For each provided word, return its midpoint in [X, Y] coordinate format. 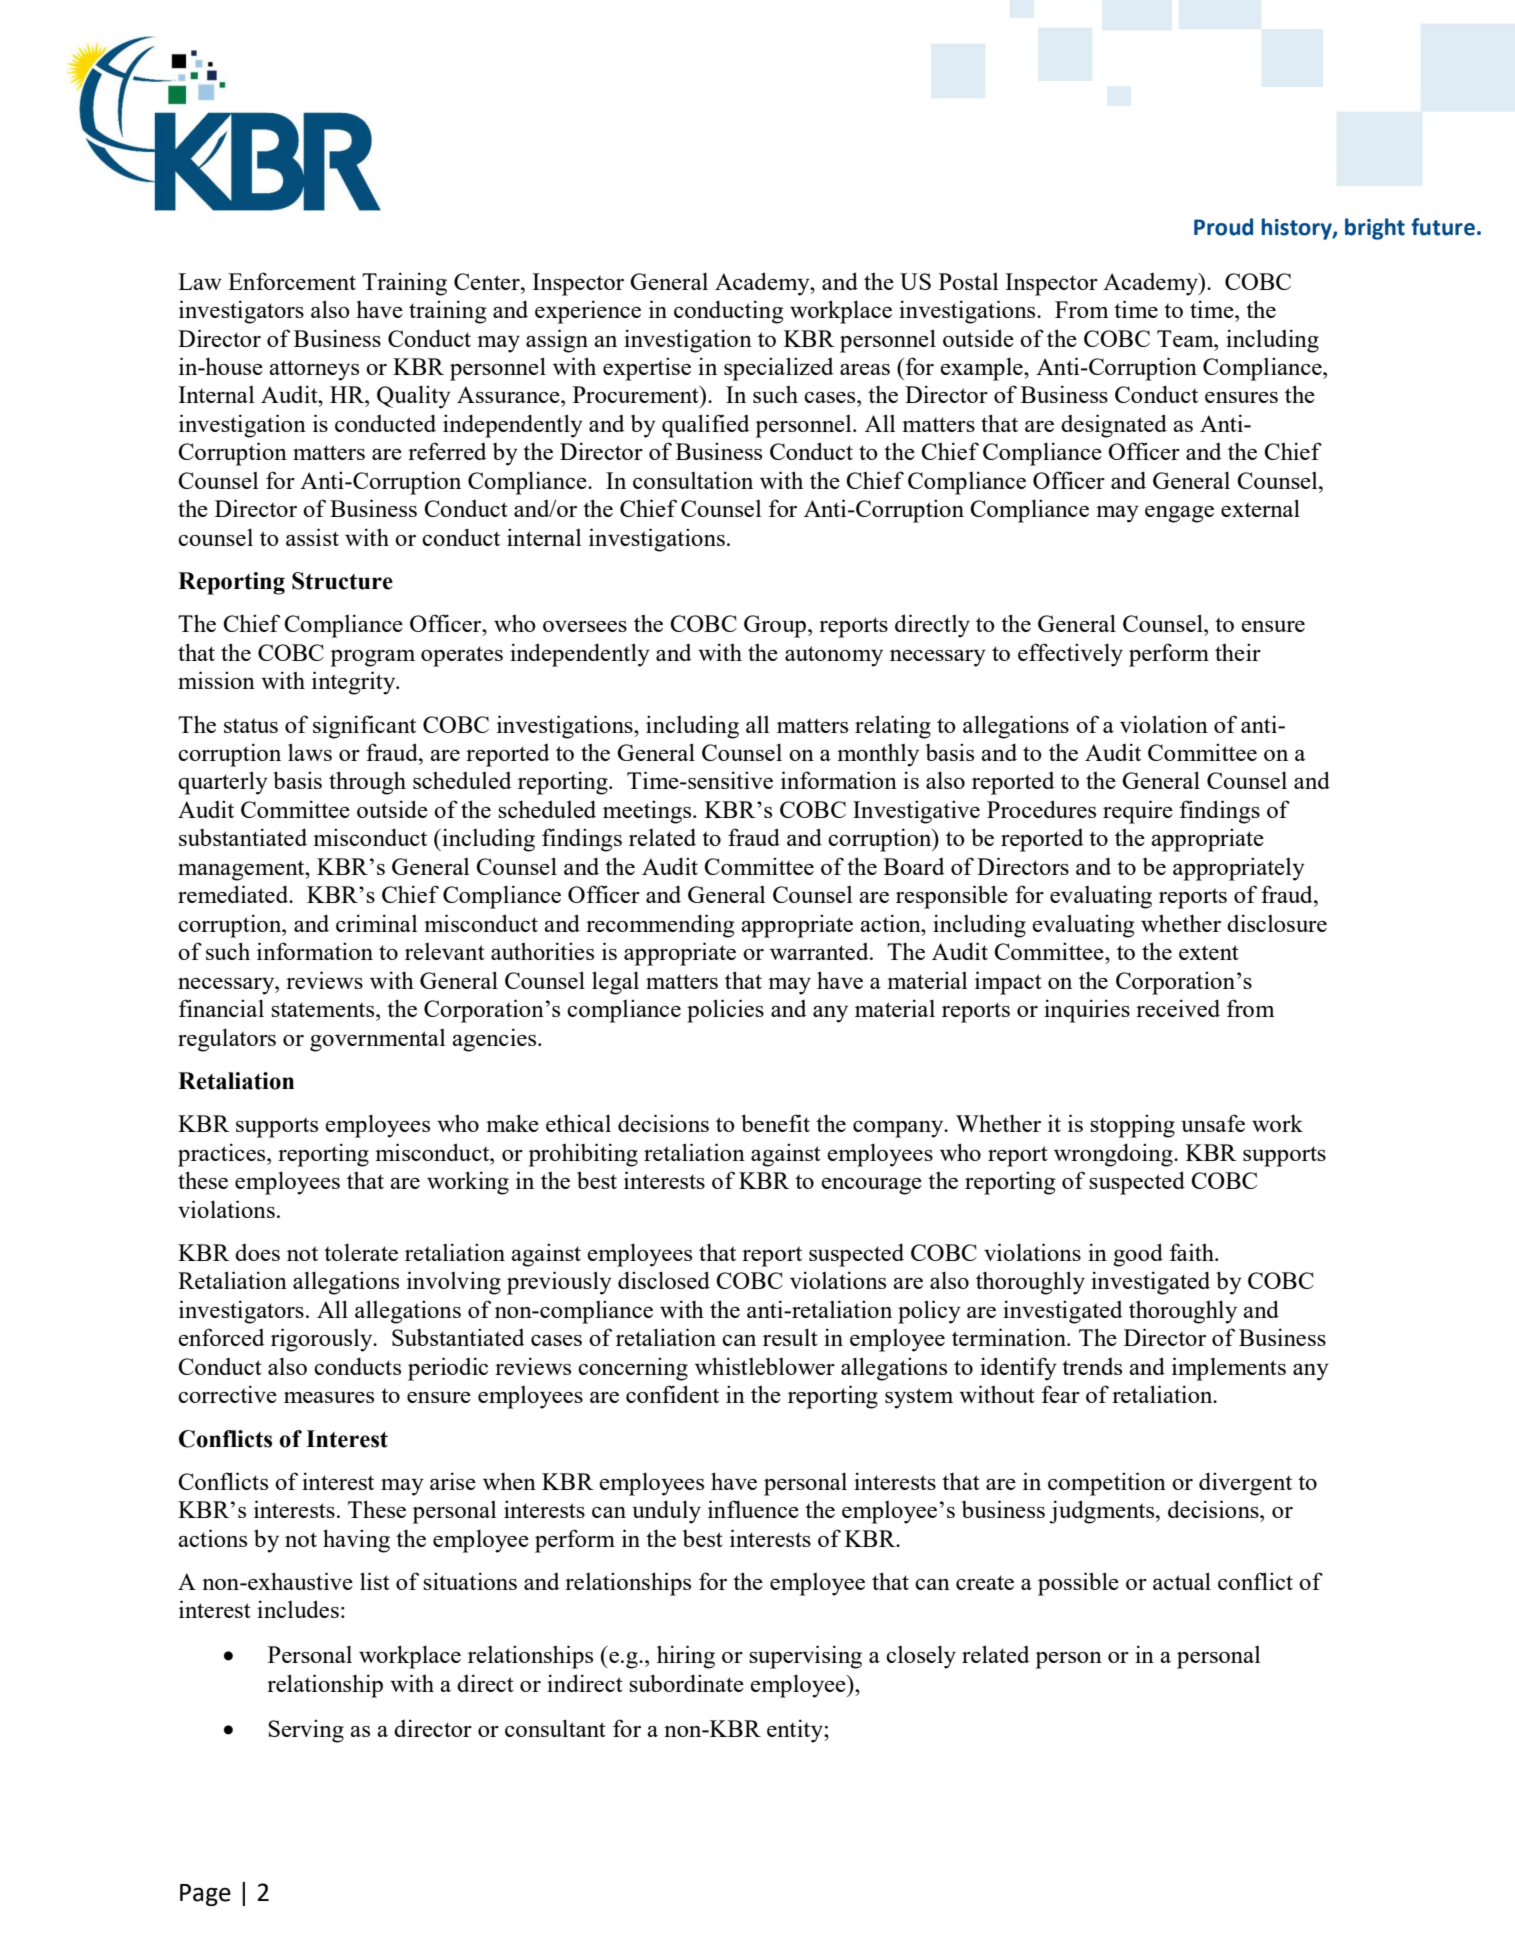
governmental [378, 1040]
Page [205, 1895]
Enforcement [292, 281]
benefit [775, 1123]
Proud [1223, 227]
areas [865, 369]
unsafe [1213, 1123]
